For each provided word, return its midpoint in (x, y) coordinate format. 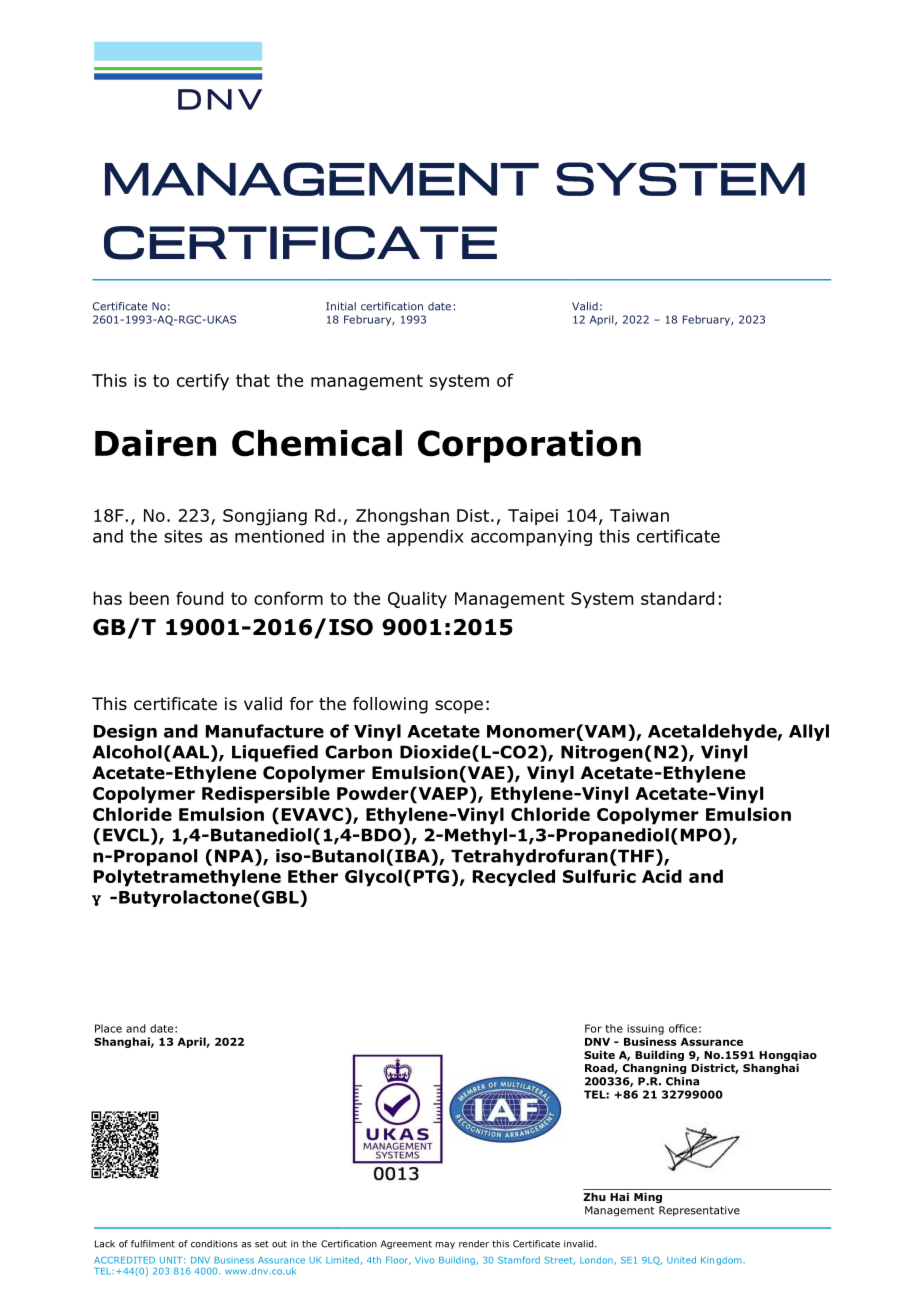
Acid (662, 876)
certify (203, 382)
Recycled (514, 878)
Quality (417, 600)
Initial (341, 306)
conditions (214, 1244)
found (199, 598)
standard (677, 598)
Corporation (529, 446)
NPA (235, 856)
